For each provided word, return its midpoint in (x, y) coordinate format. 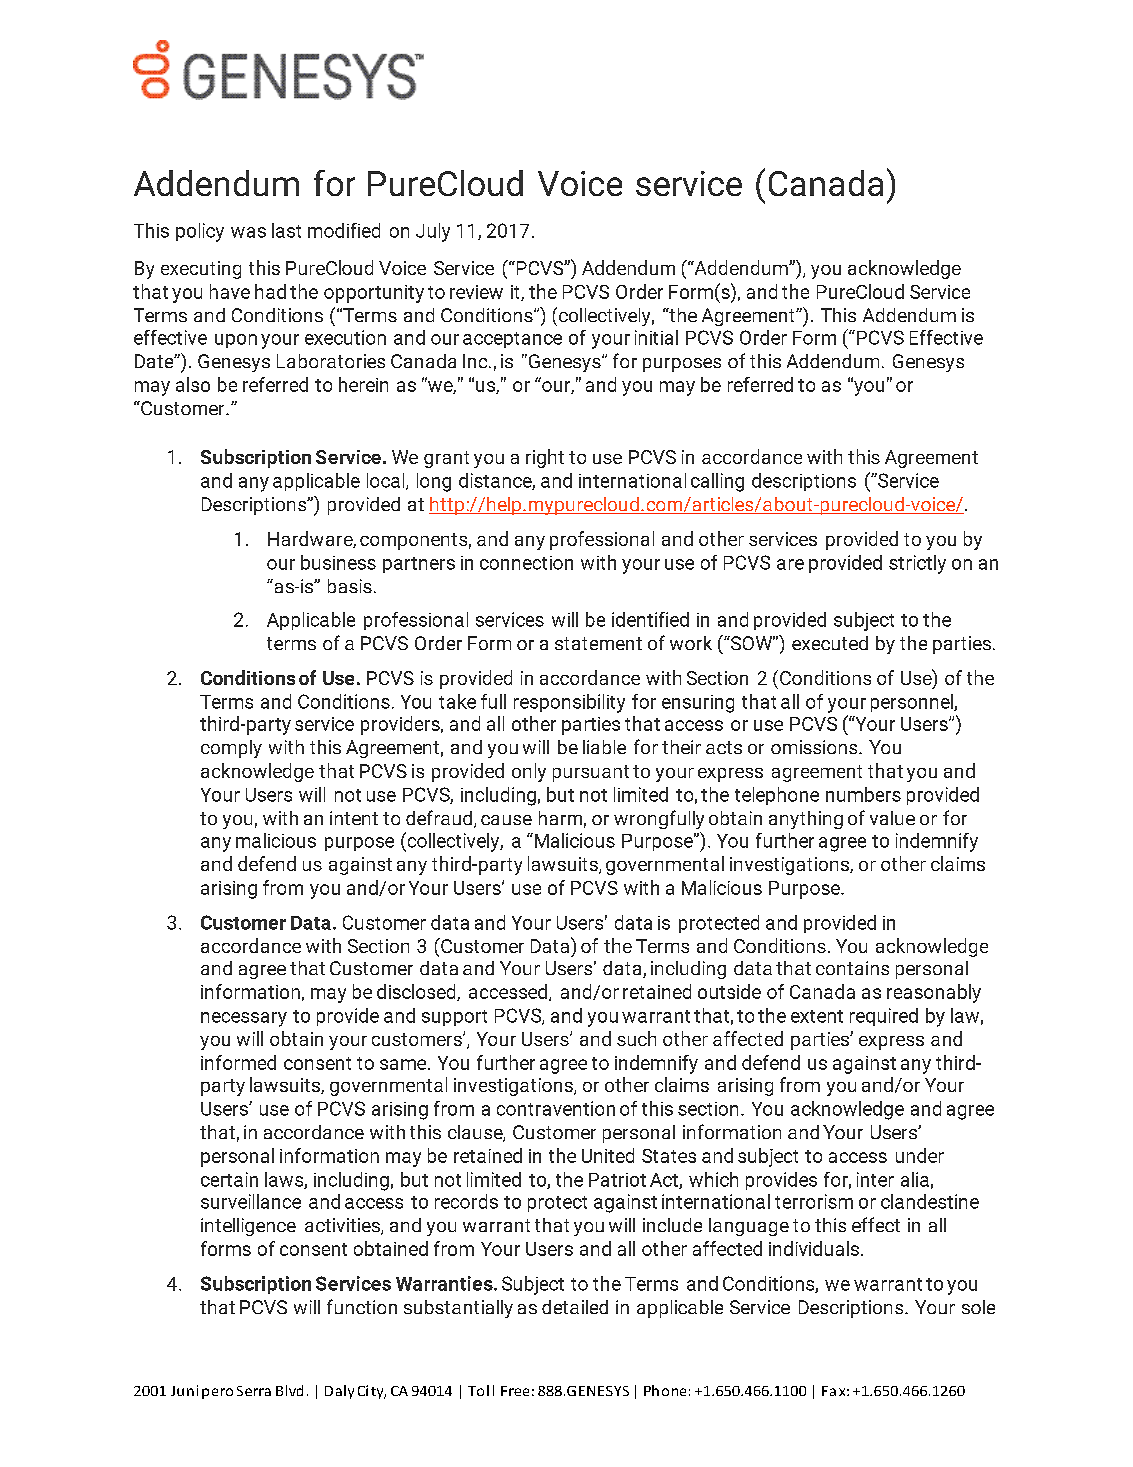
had (270, 291)
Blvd (289, 1390)
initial (656, 337)
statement (598, 643)
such (636, 1038)
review (476, 292)
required (884, 1017)
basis (350, 586)
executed (830, 643)
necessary (244, 1019)
